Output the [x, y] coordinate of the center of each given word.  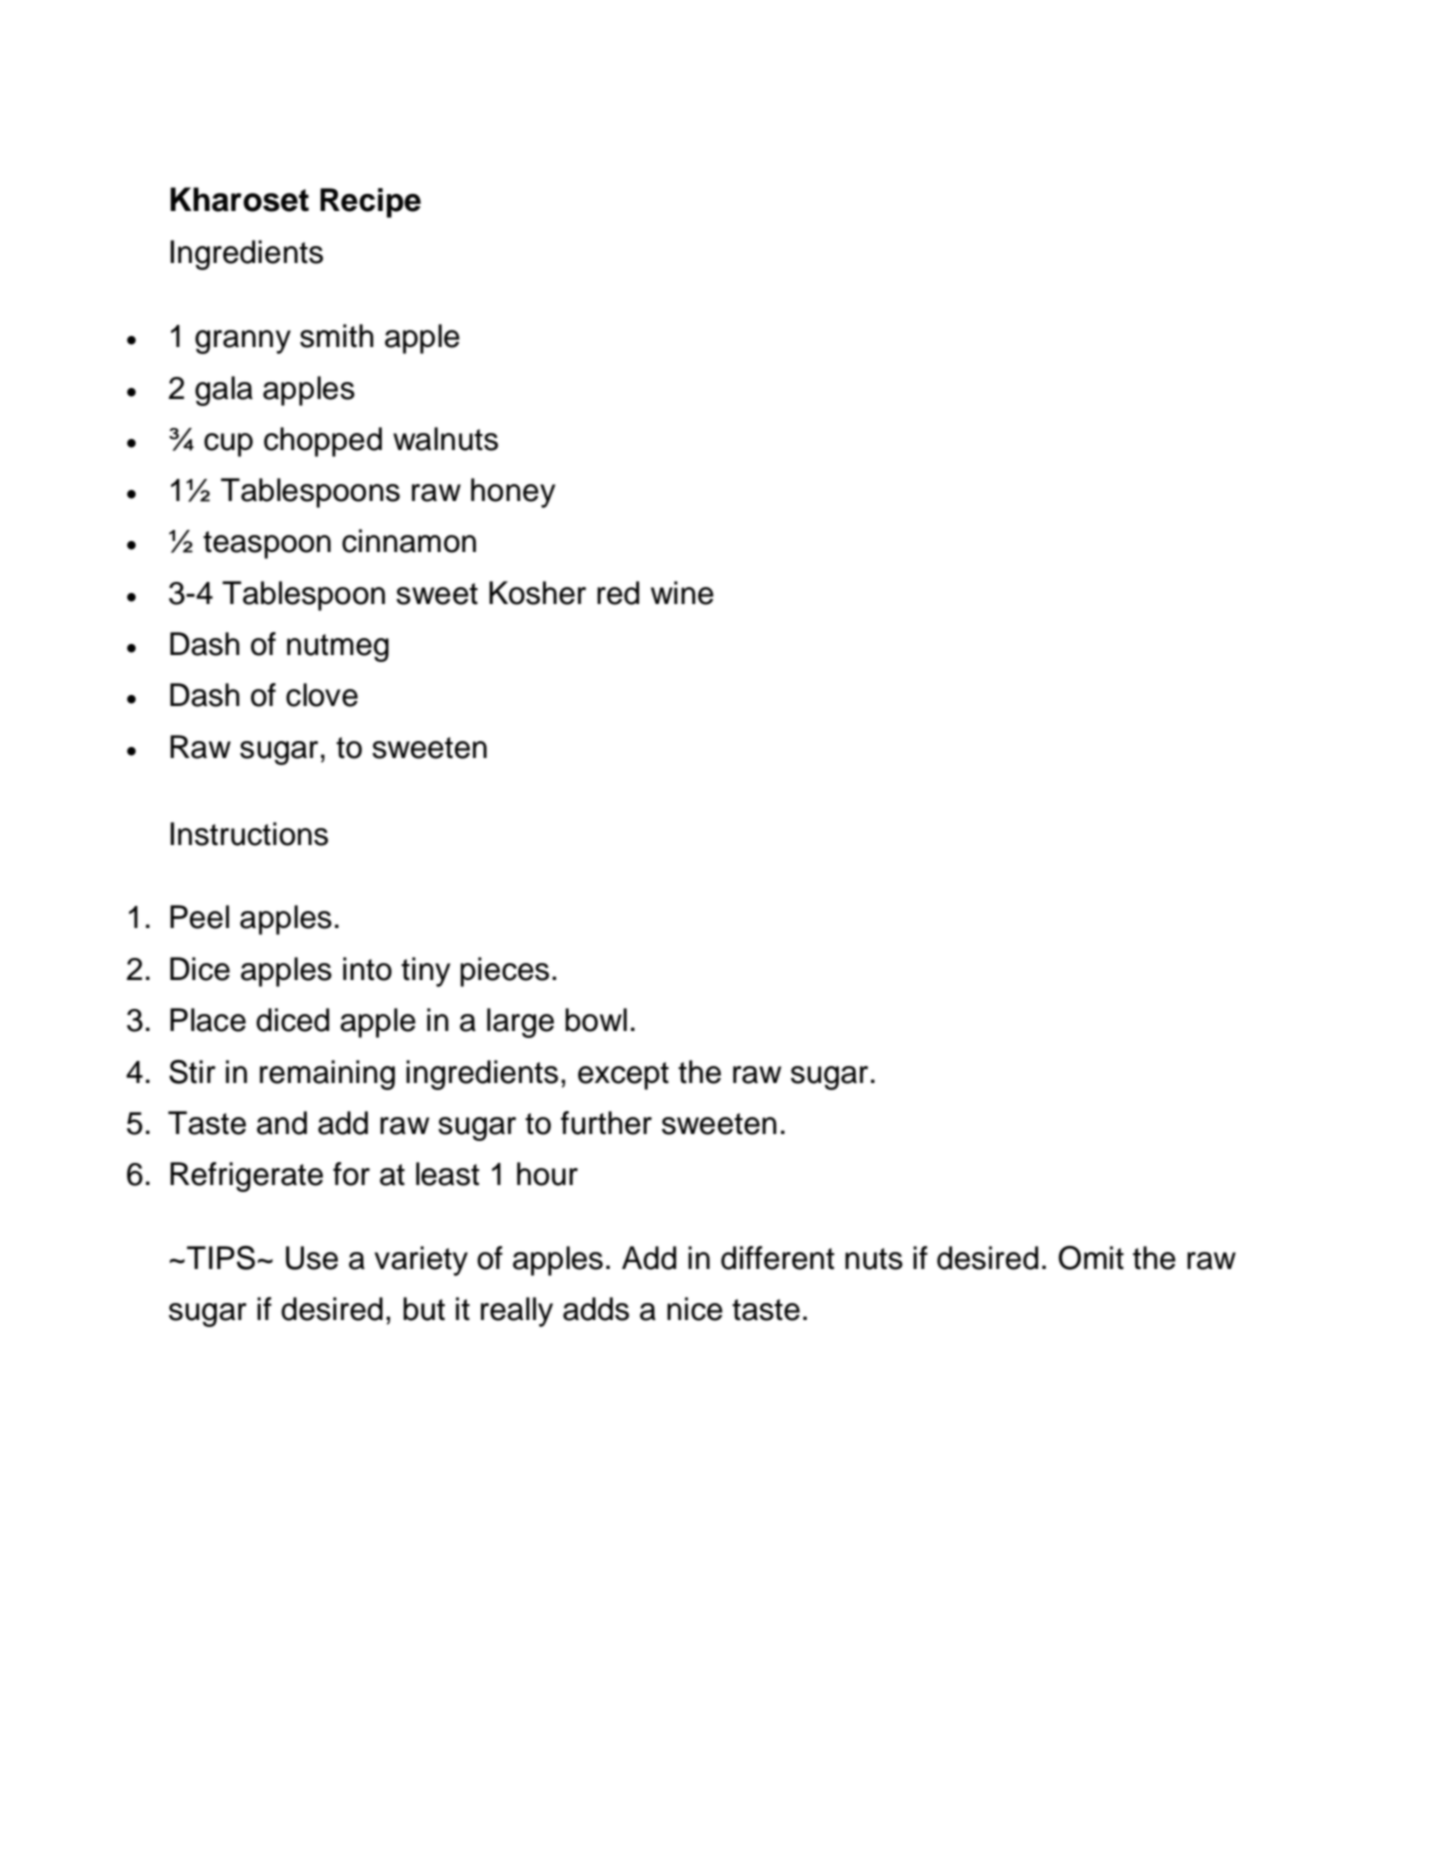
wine [682, 593]
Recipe [370, 203]
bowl [596, 1020]
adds [596, 1309]
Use [312, 1258]
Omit [1091, 1258]
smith [337, 336]
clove [322, 695]
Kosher [537, 593]
